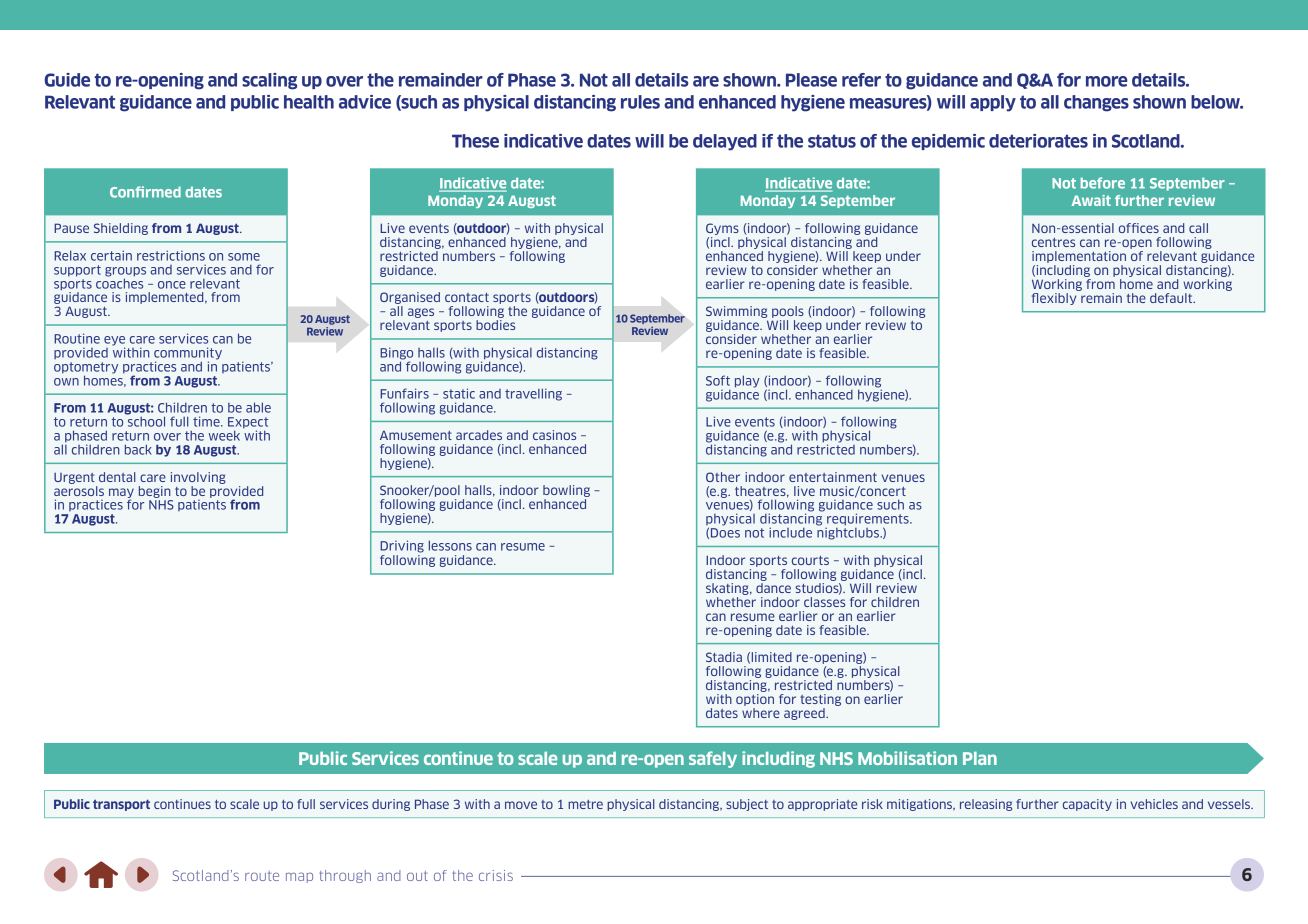 The height and width of the screenshot is (924, 1308). I want to click on metre, so click(585, 804).
